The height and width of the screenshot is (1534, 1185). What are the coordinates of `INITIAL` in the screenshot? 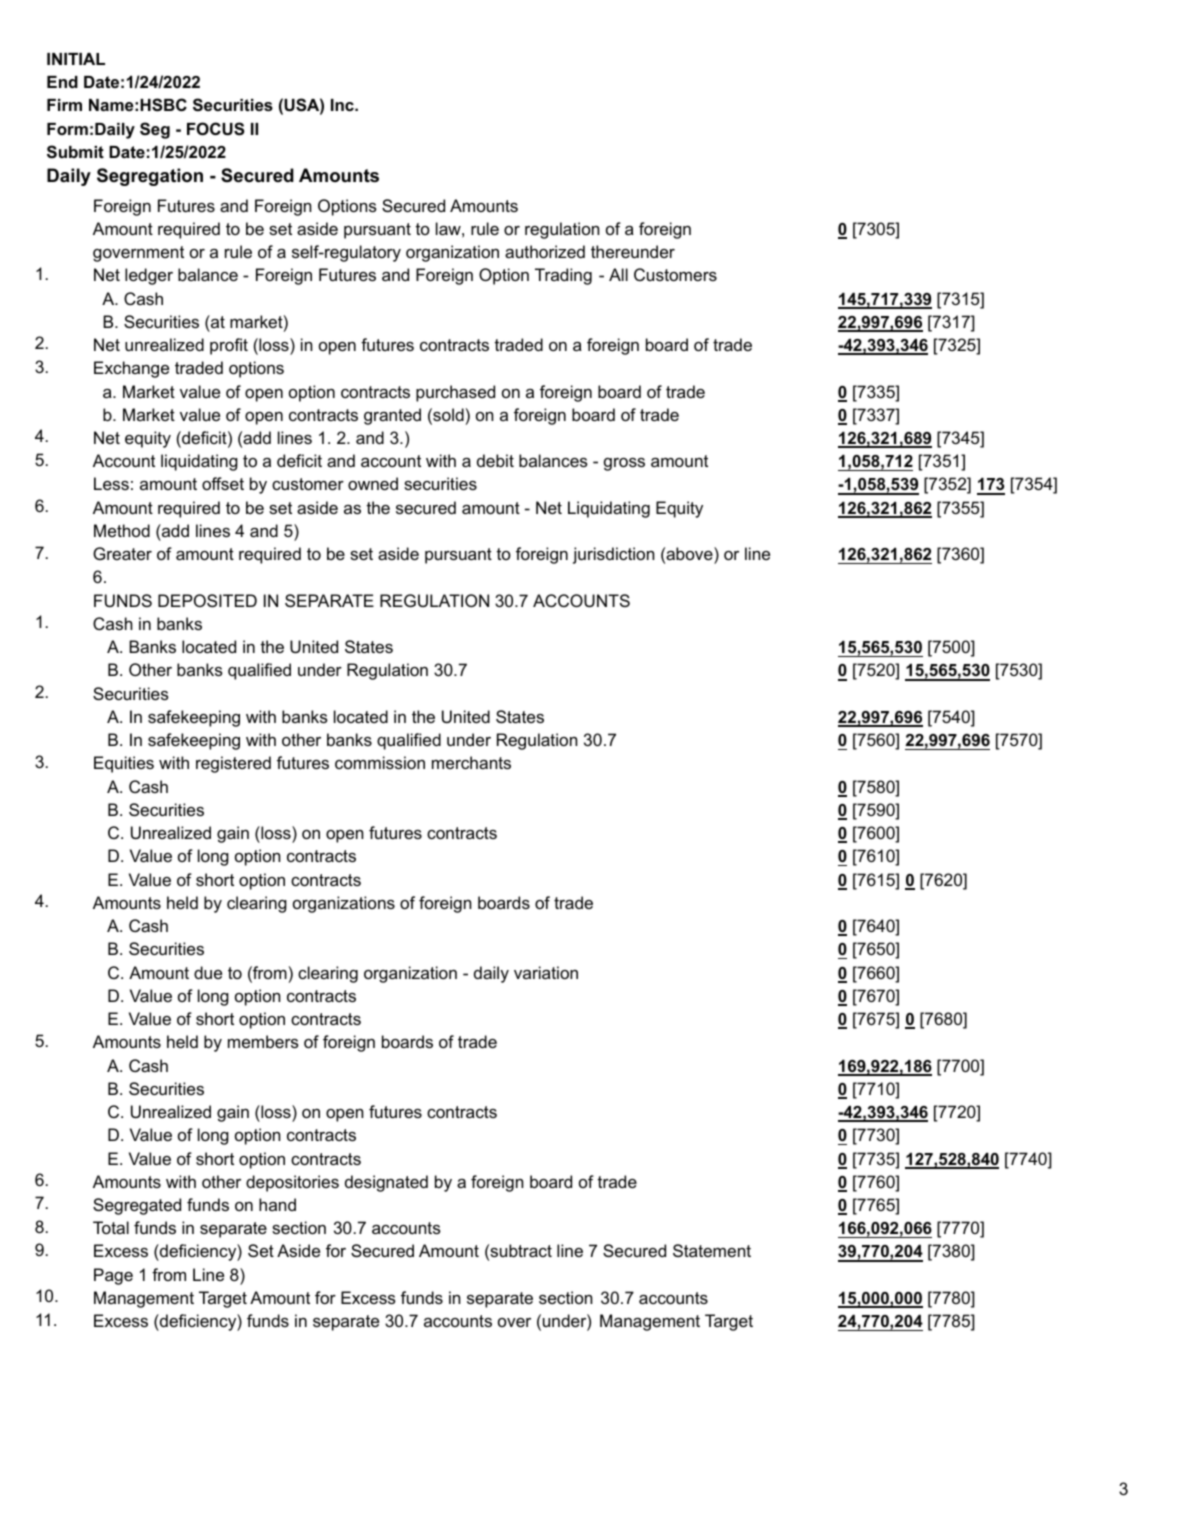 It's located at (76, 59).
